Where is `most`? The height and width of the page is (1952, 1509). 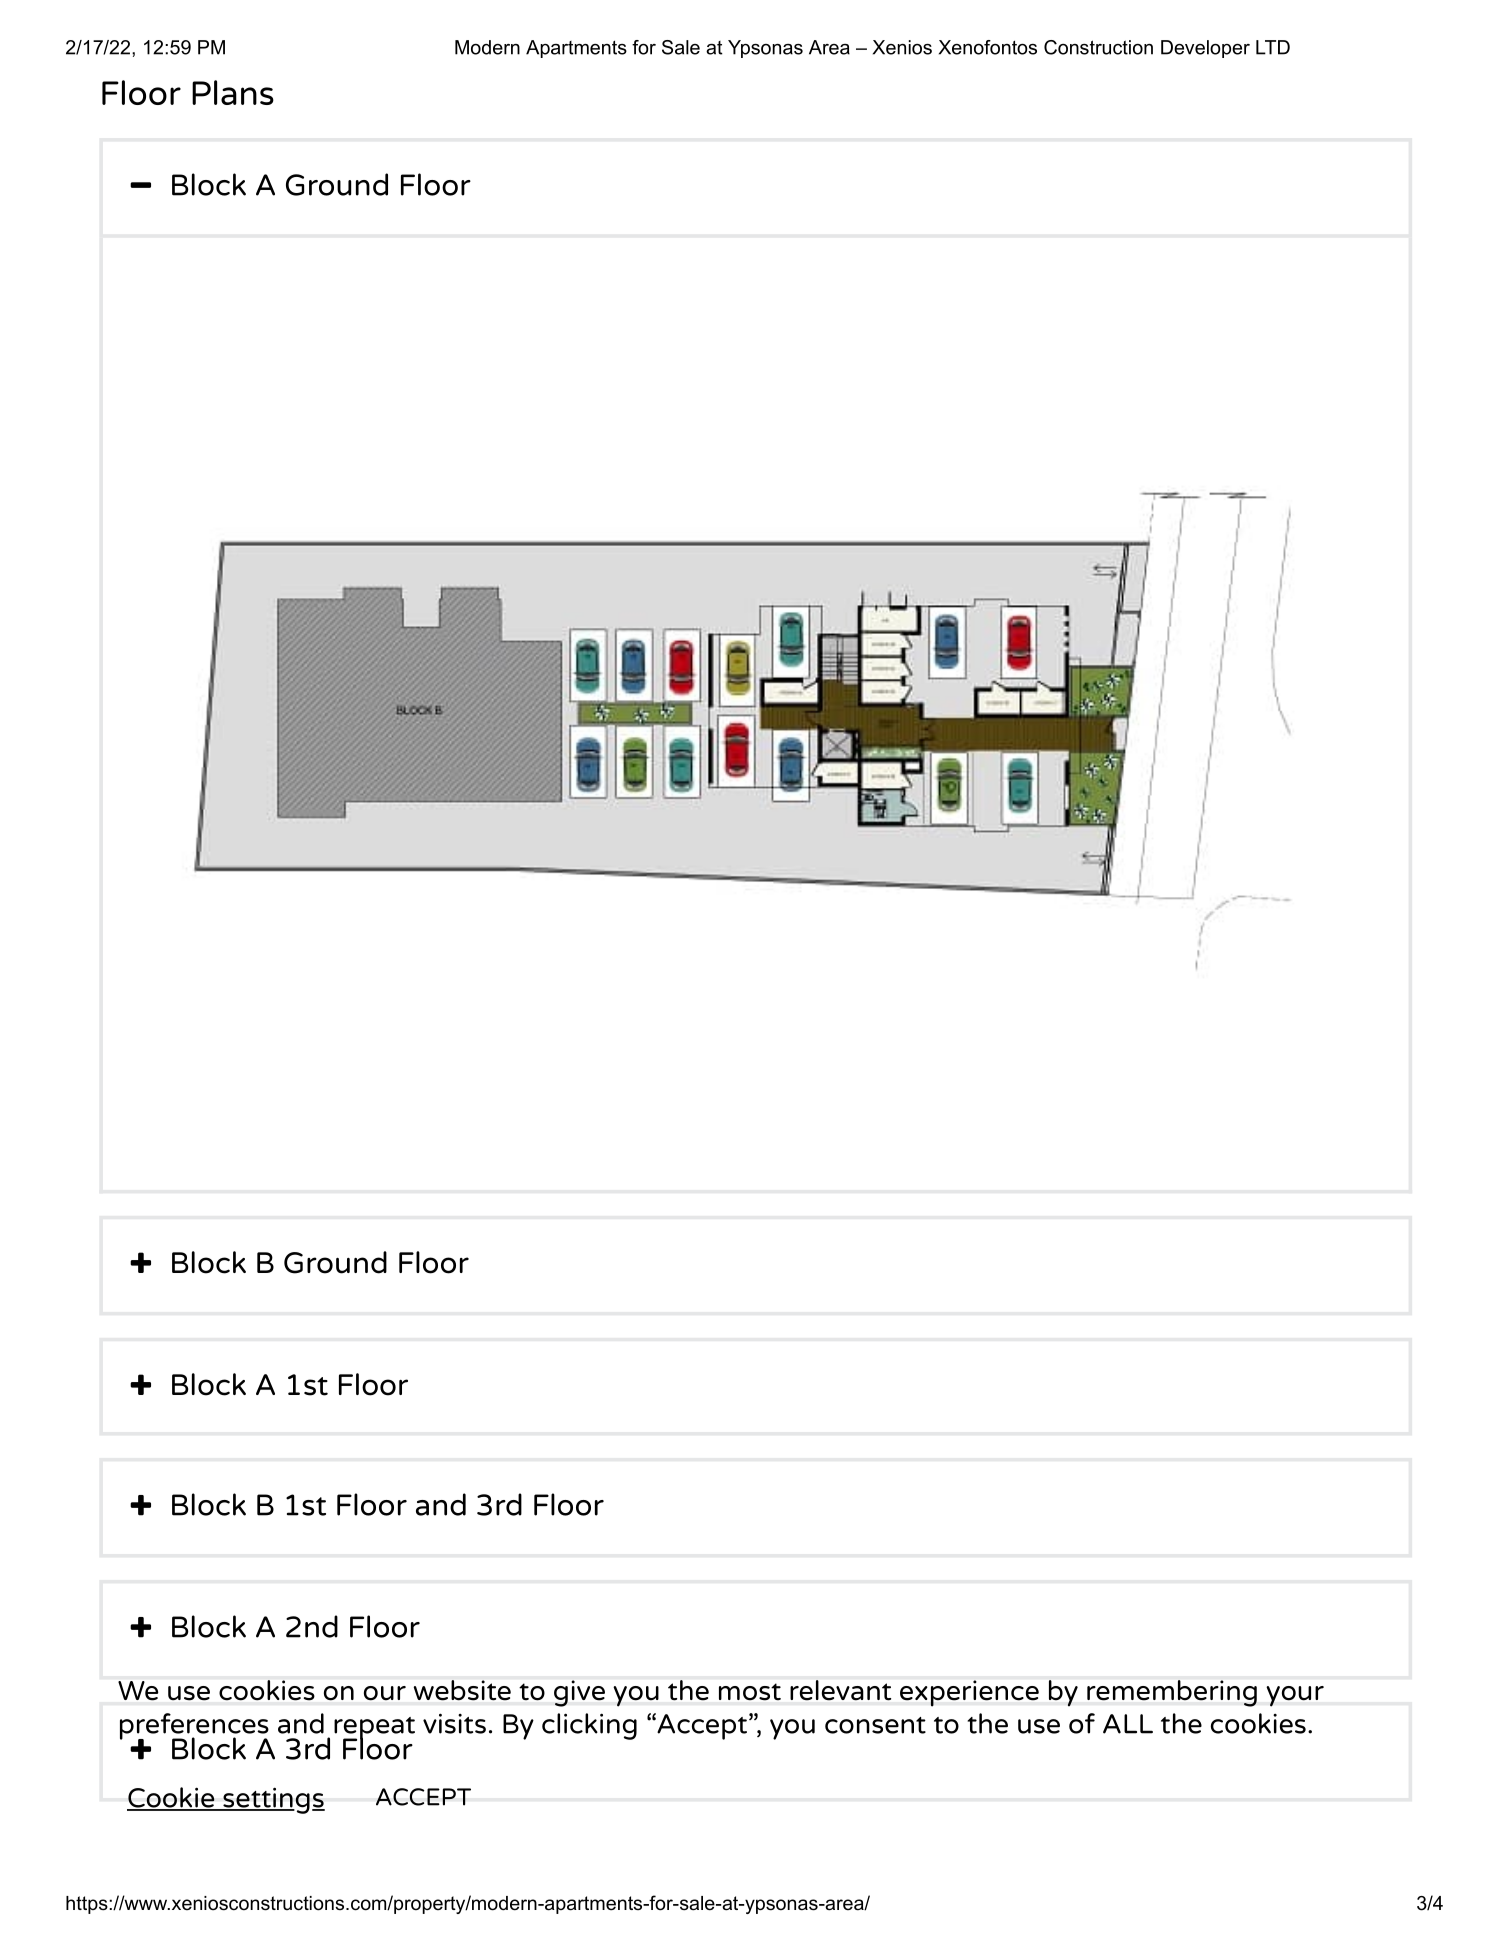 most is located at coordinates (750, 1692).
